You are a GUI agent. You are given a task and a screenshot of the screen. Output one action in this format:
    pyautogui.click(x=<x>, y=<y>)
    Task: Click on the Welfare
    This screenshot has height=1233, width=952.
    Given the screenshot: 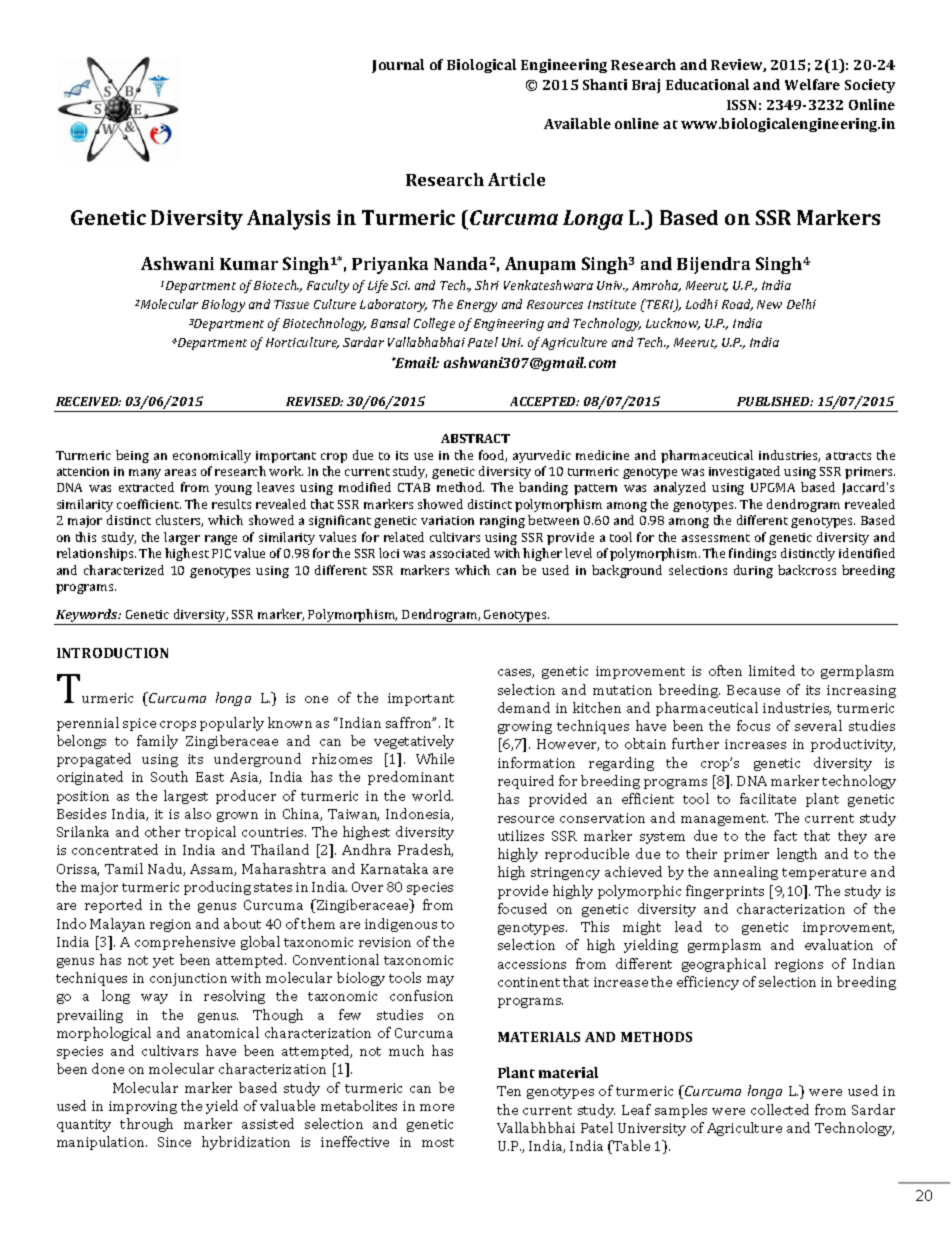 What is the action you would take?
    pyautogui.click(x=812, y=84)
